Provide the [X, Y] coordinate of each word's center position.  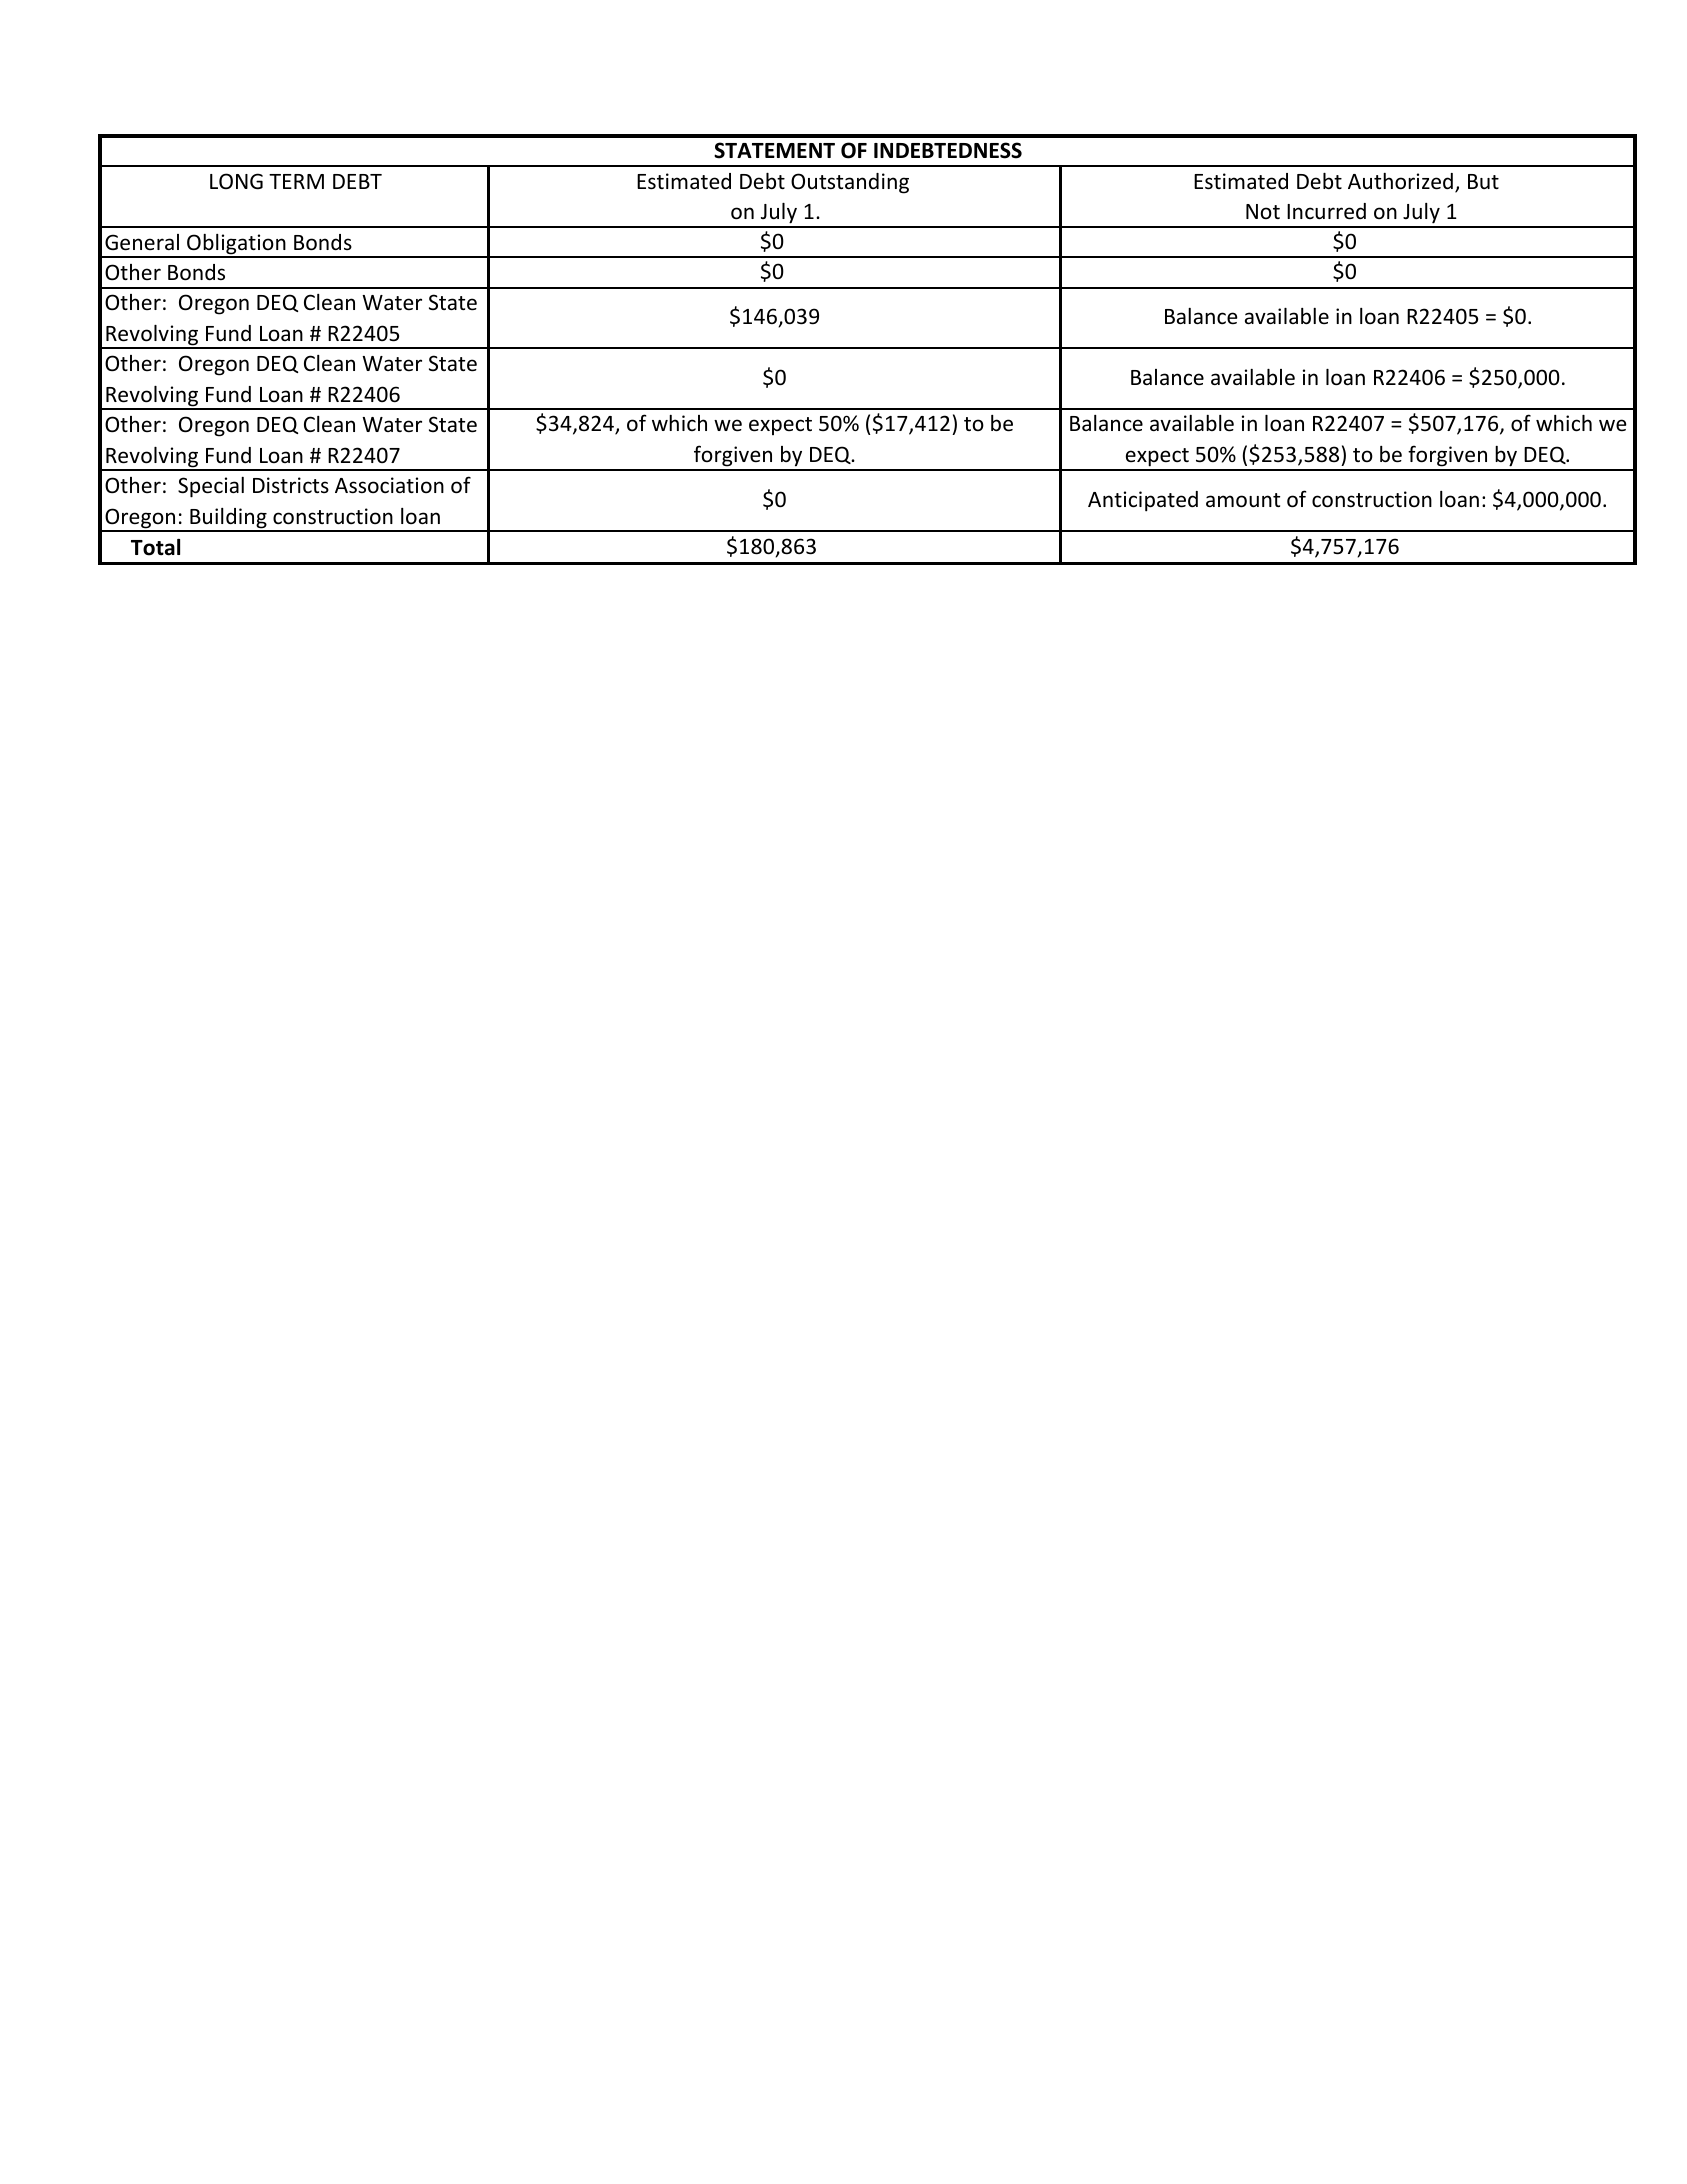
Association [389, 485]
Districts [291, 485]
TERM [296, 181]
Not [1263, 211]
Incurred [1326, 211]
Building [228, 519]
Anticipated [1143, 501]
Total [155, 547]
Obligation [236, 245]
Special [211, 487]
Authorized [1400, 181]
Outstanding [850, 183]
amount [1243, 500]
